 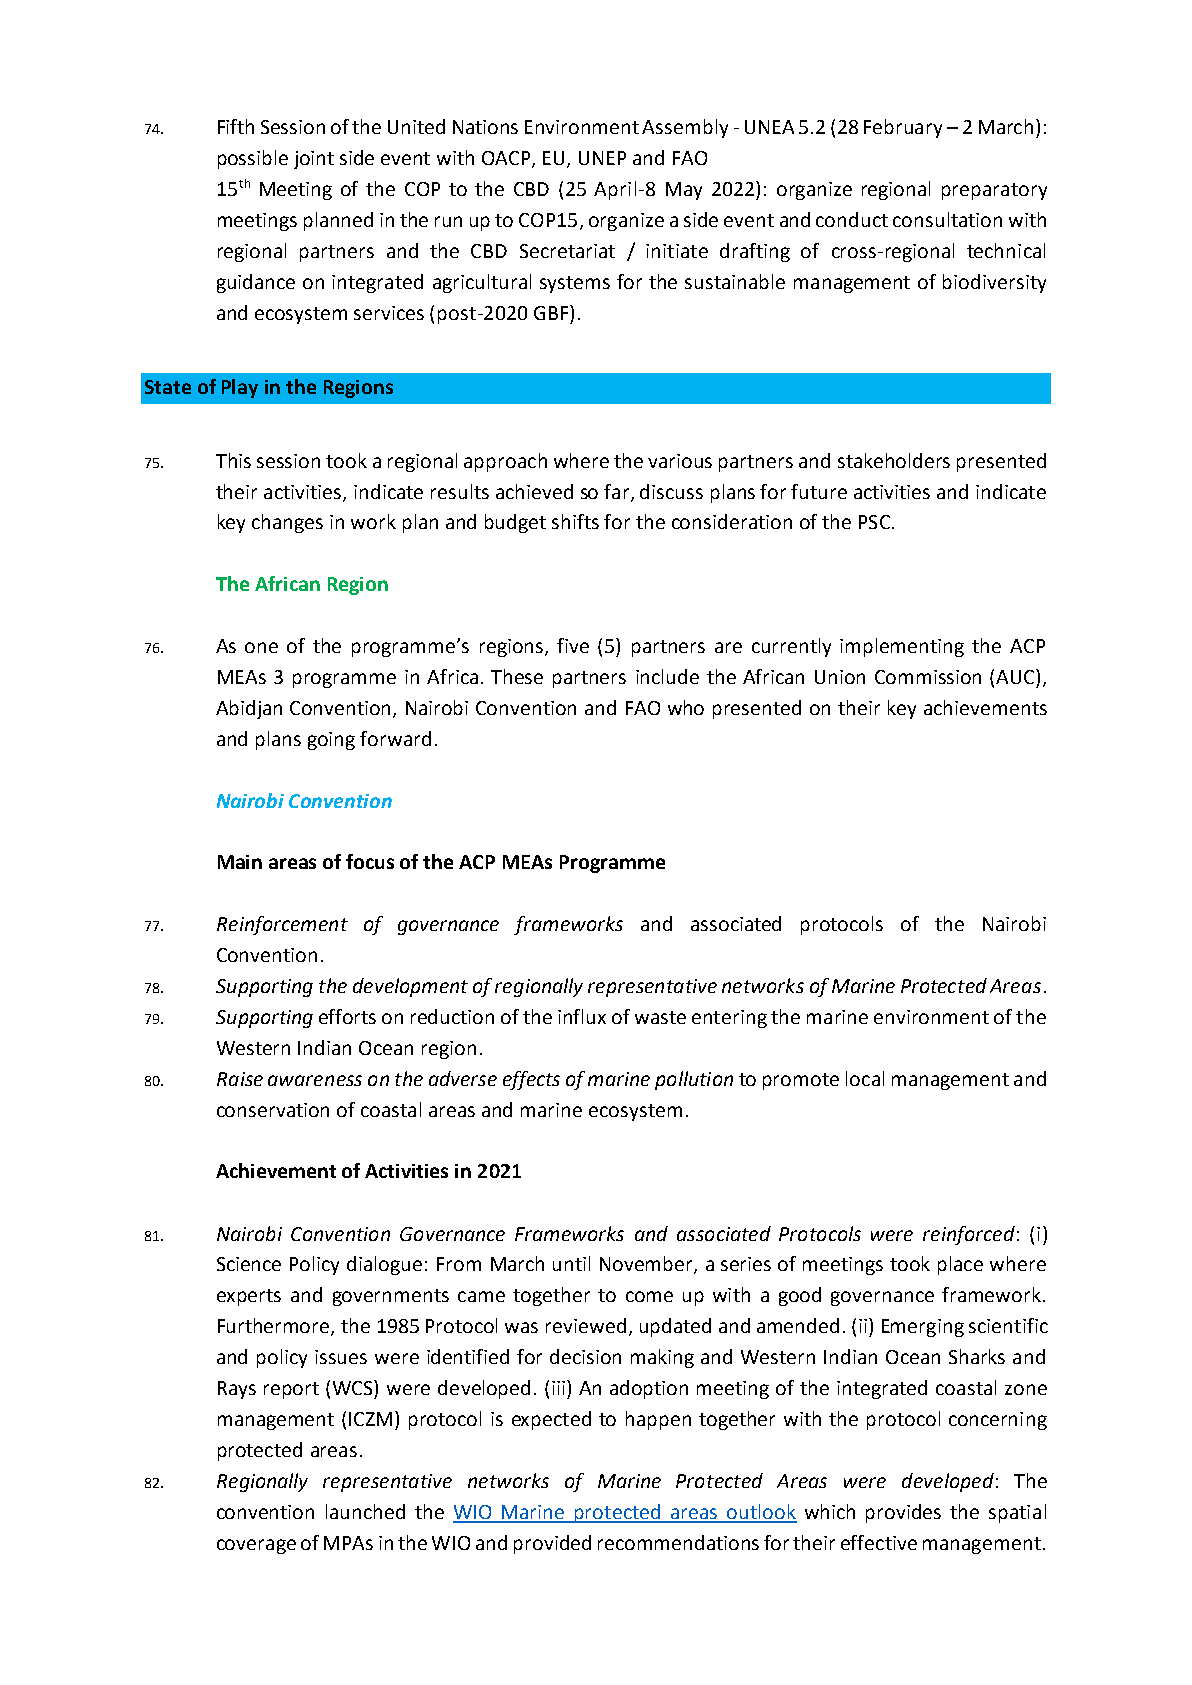 What do you see at coordinates (865, 1078) in the screenshot?
I see `local` at bounding box center [865, 1078].
